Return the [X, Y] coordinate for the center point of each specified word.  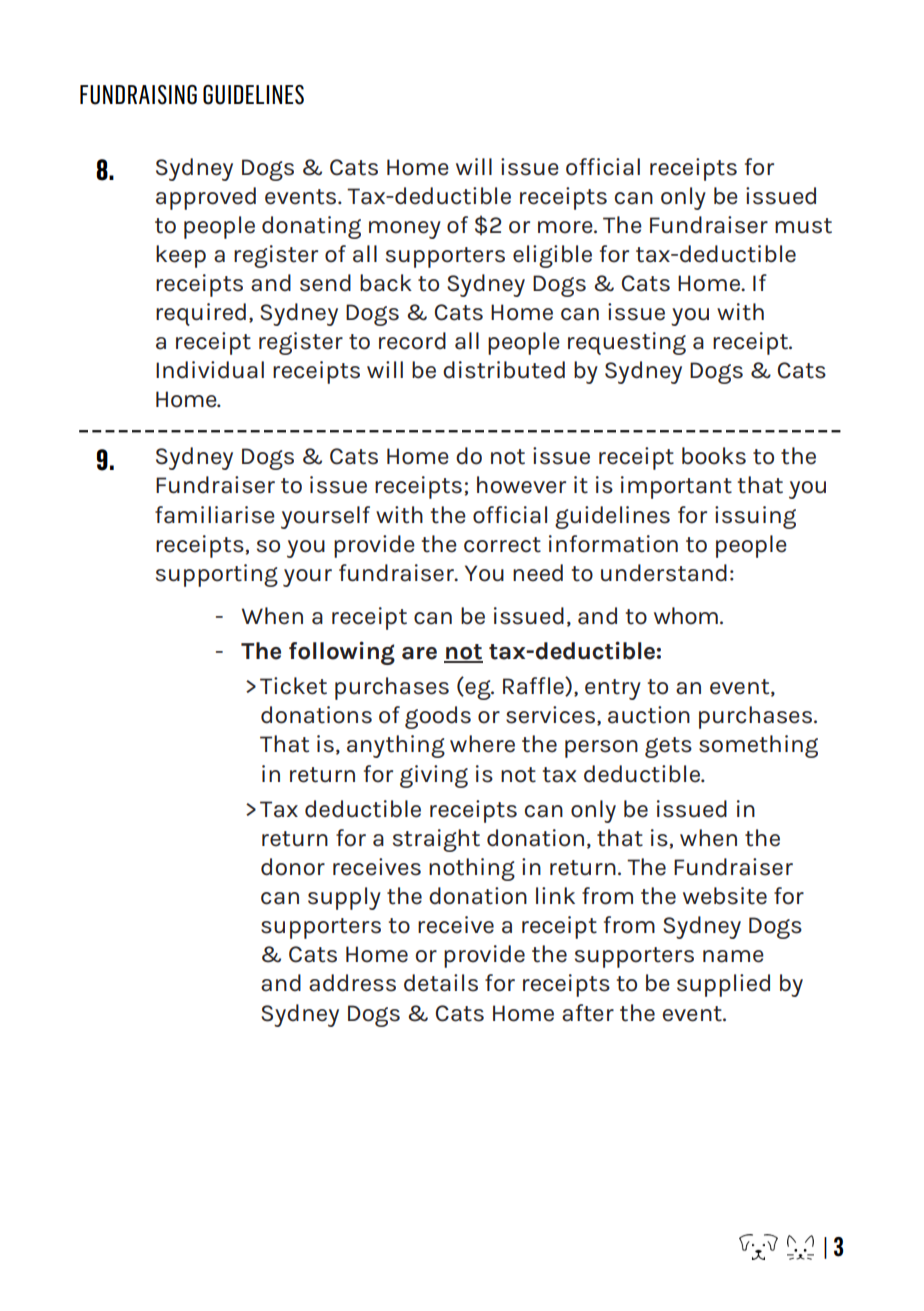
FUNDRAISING [138, 95]
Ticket [293, 686]
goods [438, 717]
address [352, 983]
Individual [210, 370]
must [803, 226]
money [405, 230]
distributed [504, 370]
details [441, 983]
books [714, 456]
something [758, 746]
